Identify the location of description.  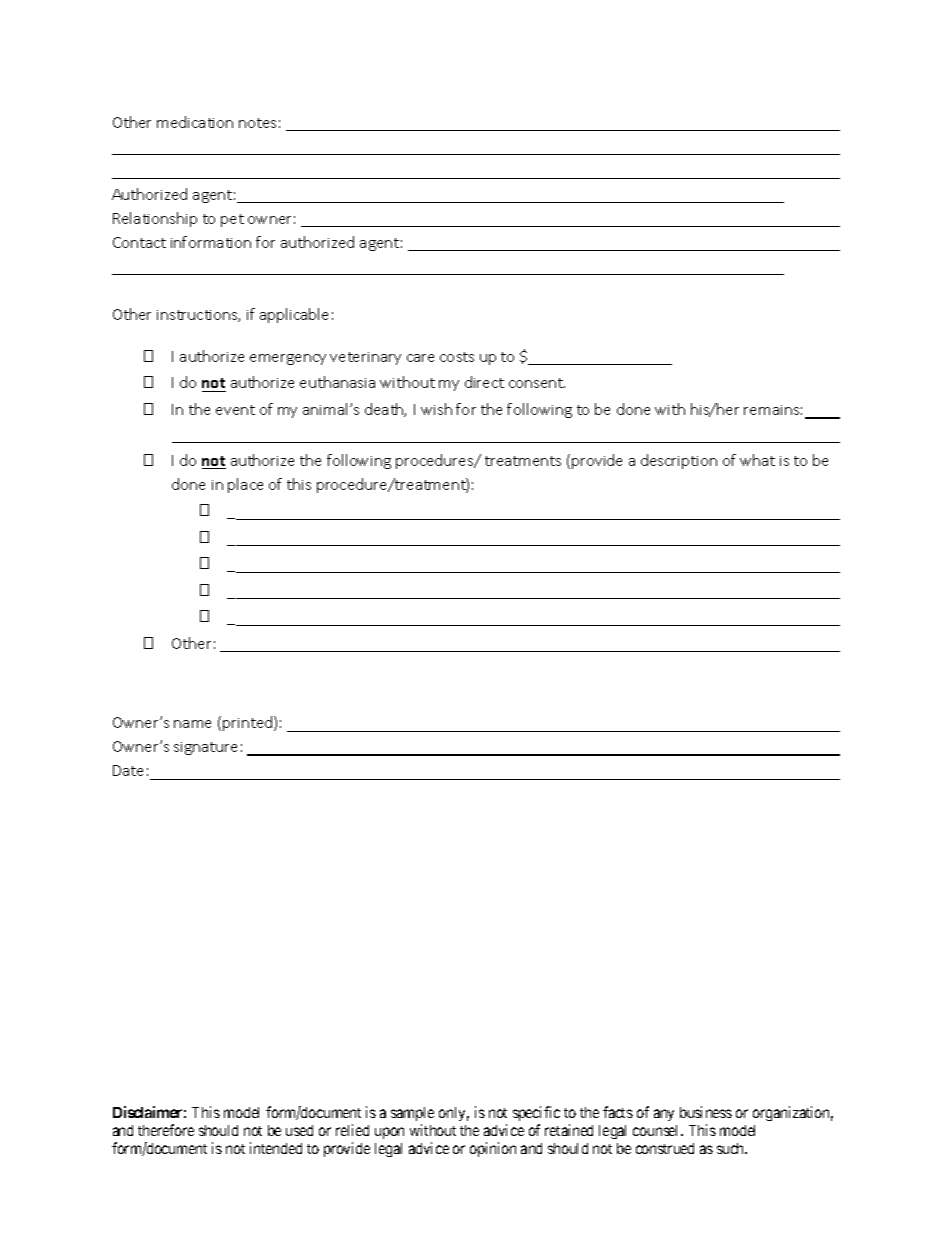
(679, 461).
